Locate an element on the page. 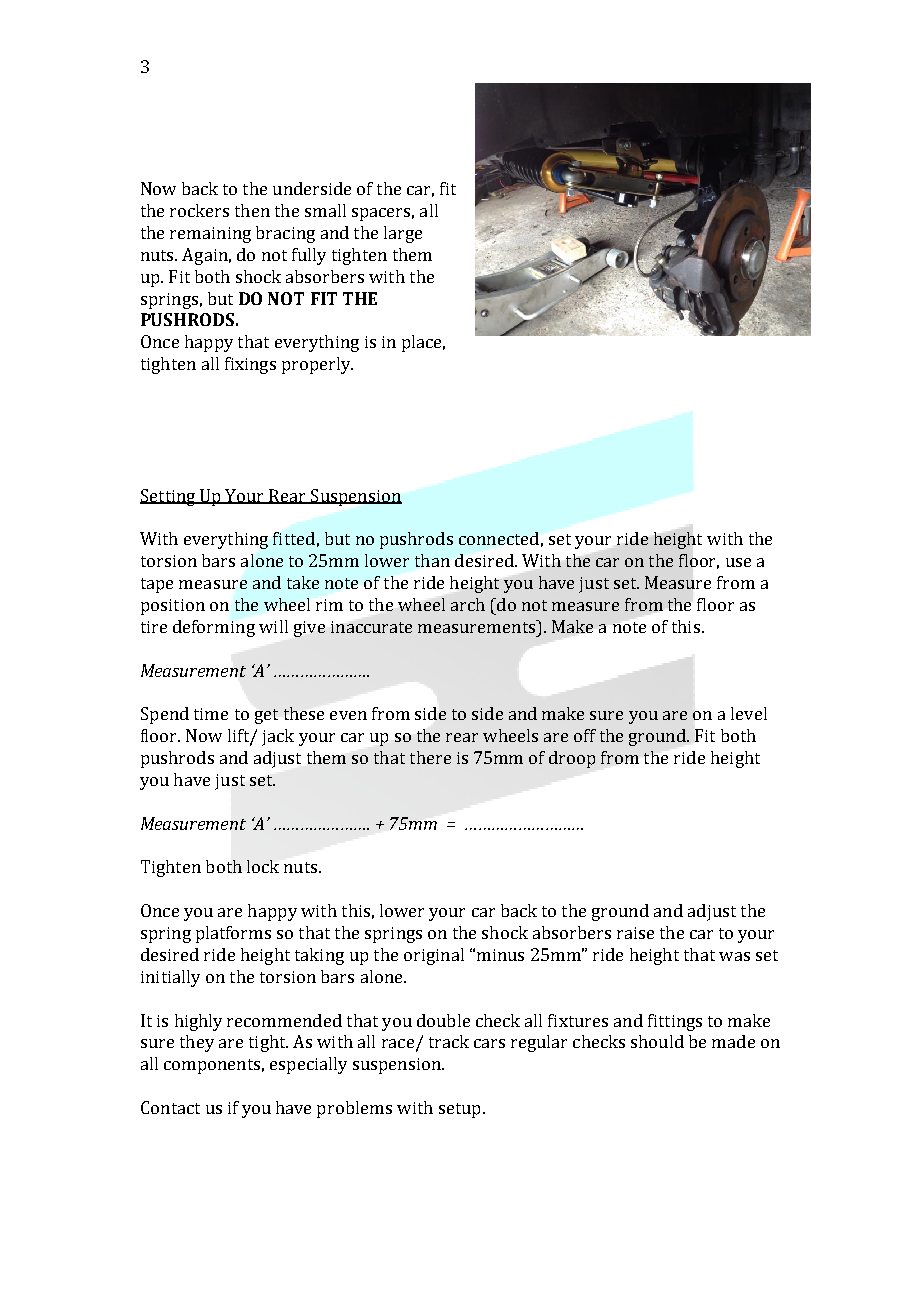  remaining is located at coordinates (210, 235).
